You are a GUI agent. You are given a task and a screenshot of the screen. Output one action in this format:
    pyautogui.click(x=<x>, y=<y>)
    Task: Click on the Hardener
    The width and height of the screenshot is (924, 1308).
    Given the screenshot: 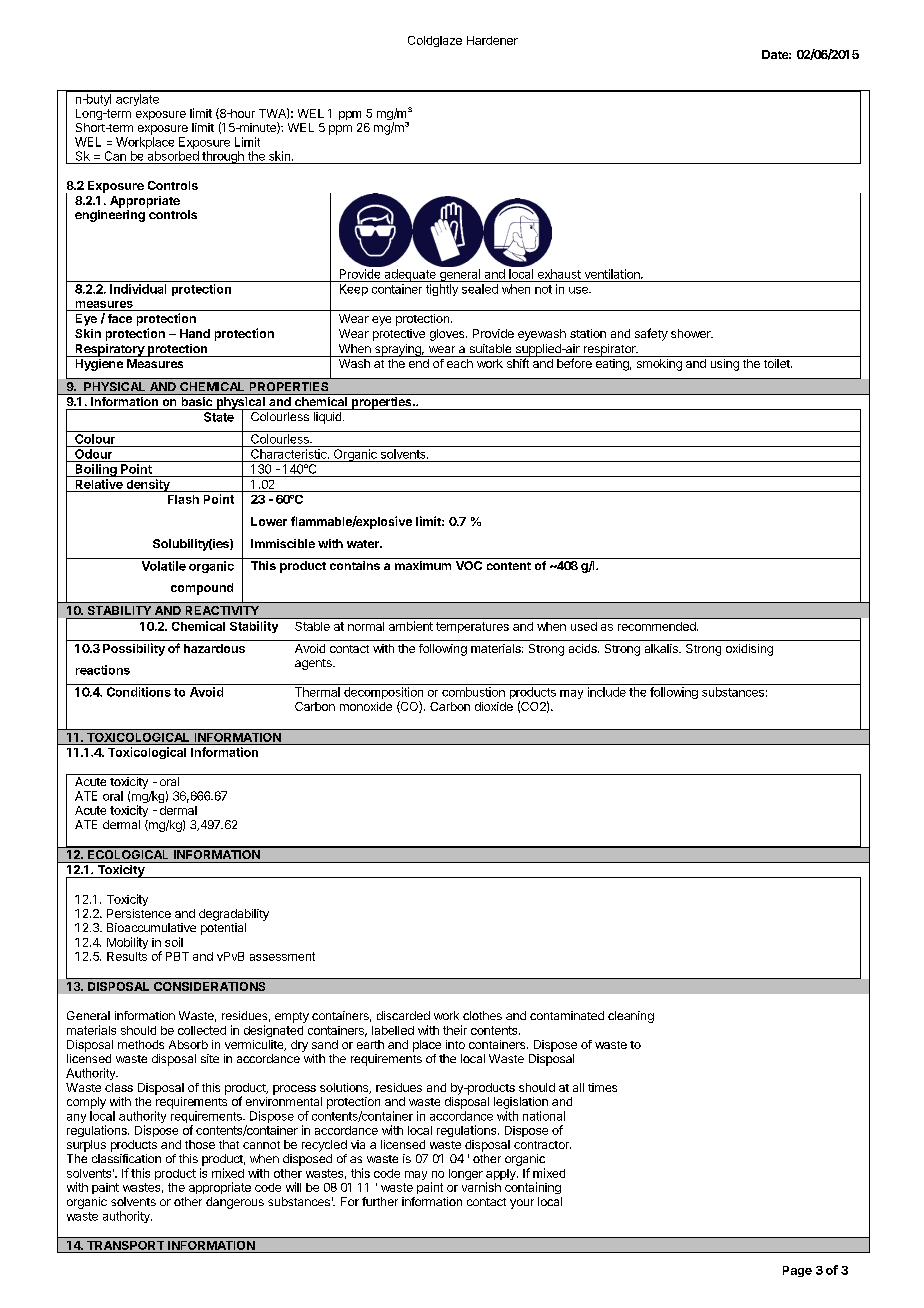 What is the action you would take?
    pyautogui.click(x=492, y=40)
